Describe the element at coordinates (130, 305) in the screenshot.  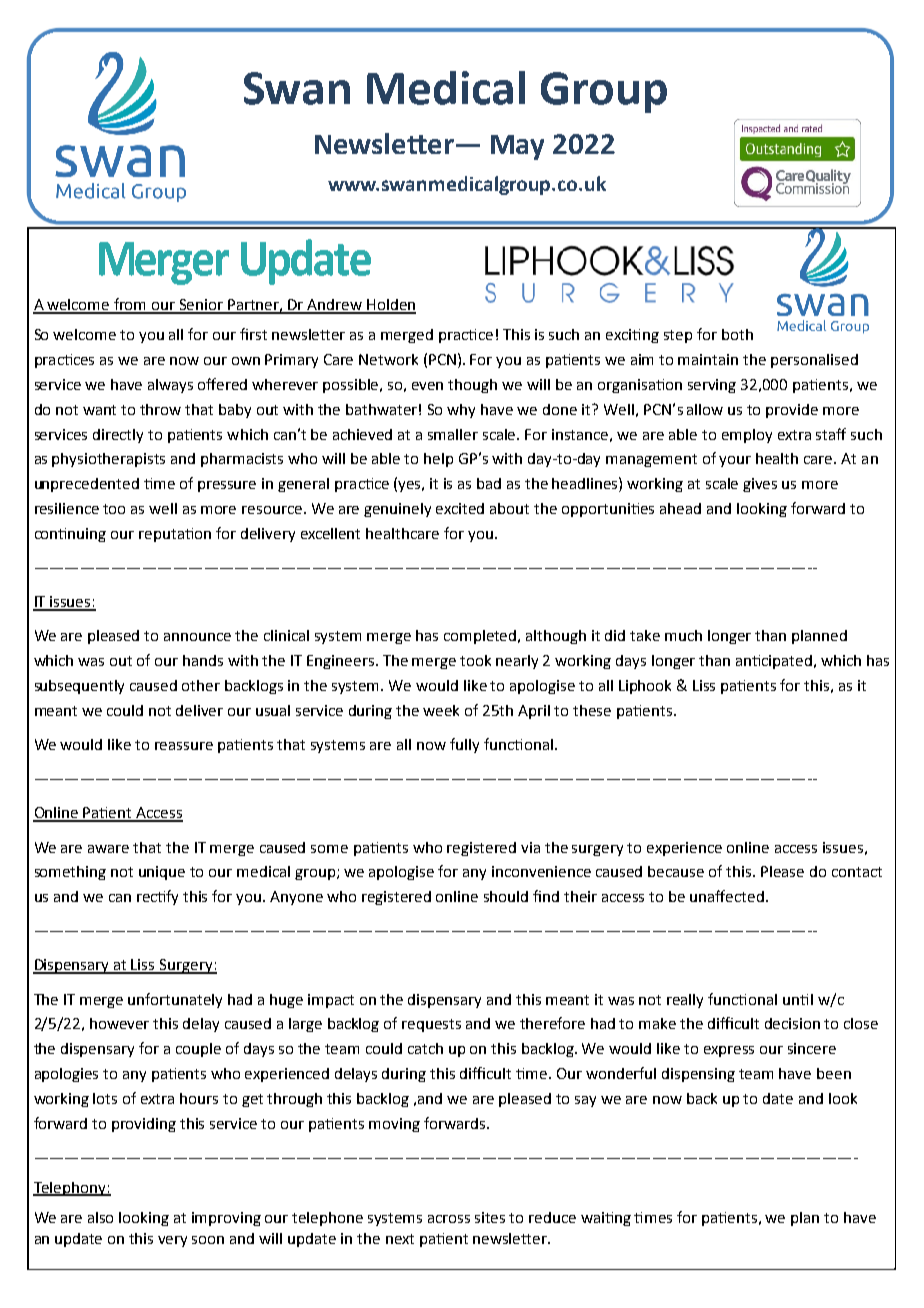
I see `from` at that location.
